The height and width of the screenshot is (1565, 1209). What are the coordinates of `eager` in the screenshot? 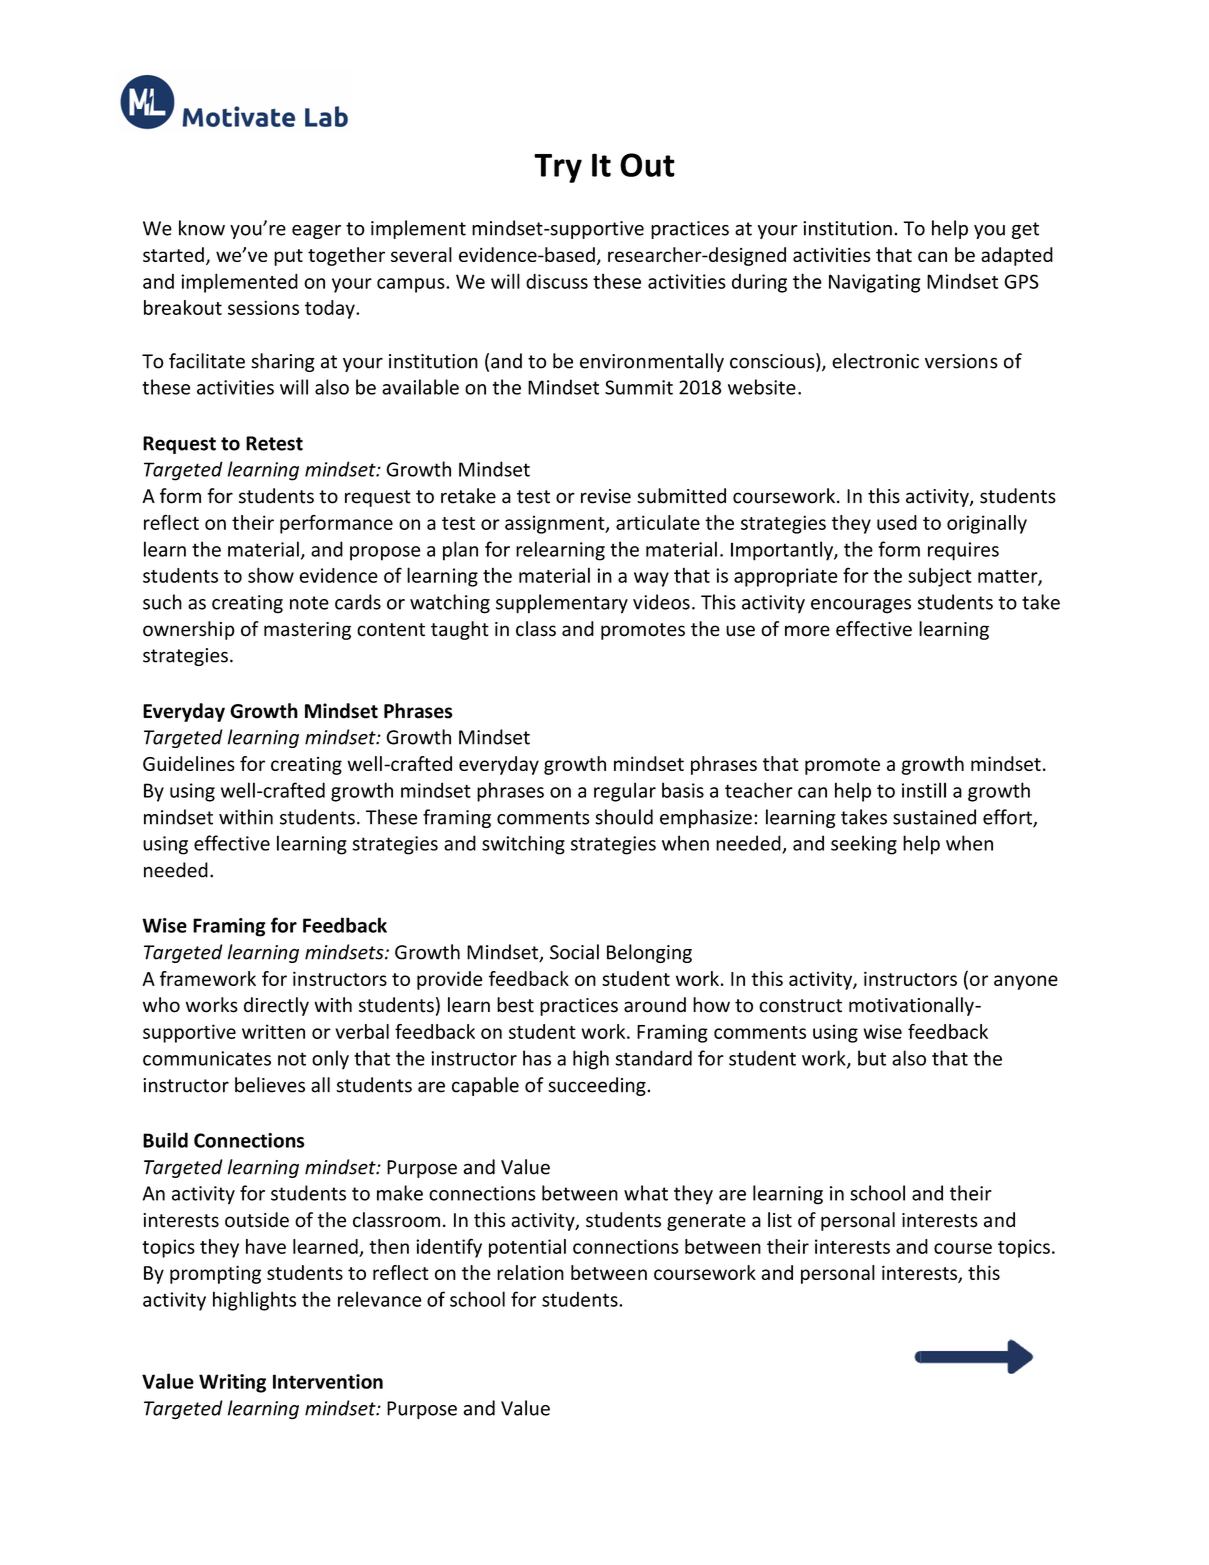 It's located at (316, 232).
